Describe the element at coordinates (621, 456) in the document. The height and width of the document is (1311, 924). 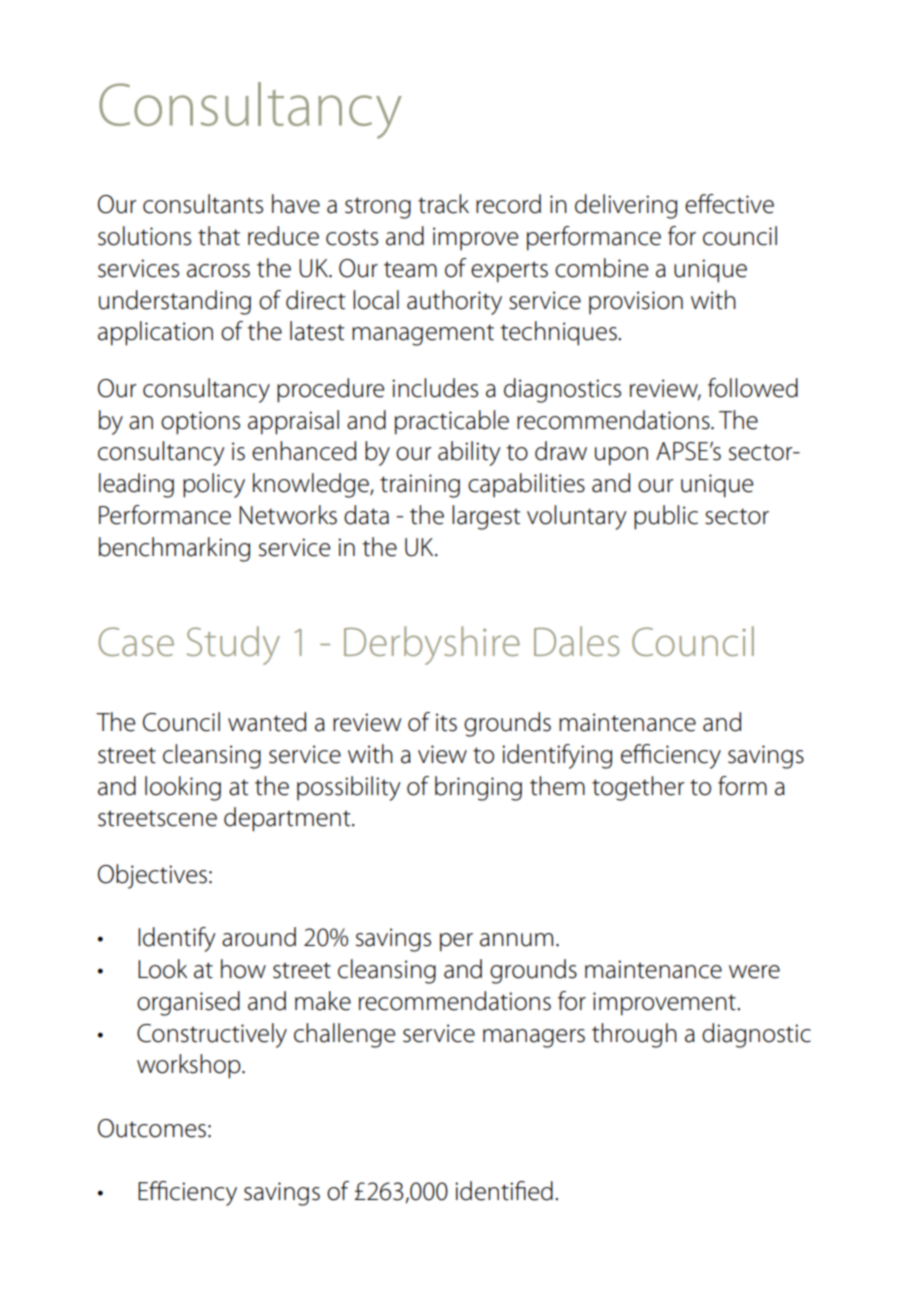
I see `upon` at that location.
